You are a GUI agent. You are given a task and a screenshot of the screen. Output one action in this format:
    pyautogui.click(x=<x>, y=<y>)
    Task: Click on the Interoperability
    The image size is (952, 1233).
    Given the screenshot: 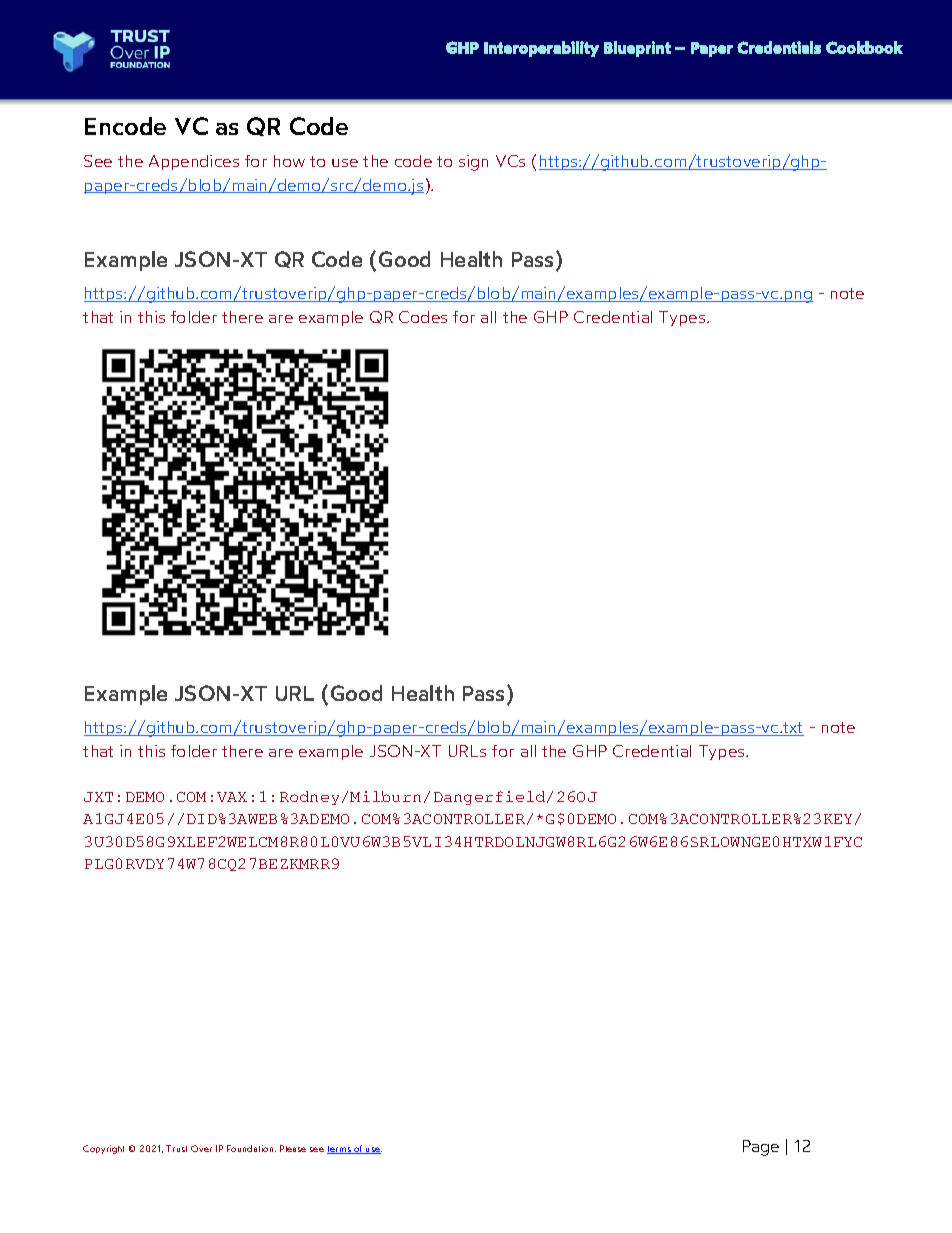 What is the action you would take?
    pyautogui.click(x=541, y=49)
